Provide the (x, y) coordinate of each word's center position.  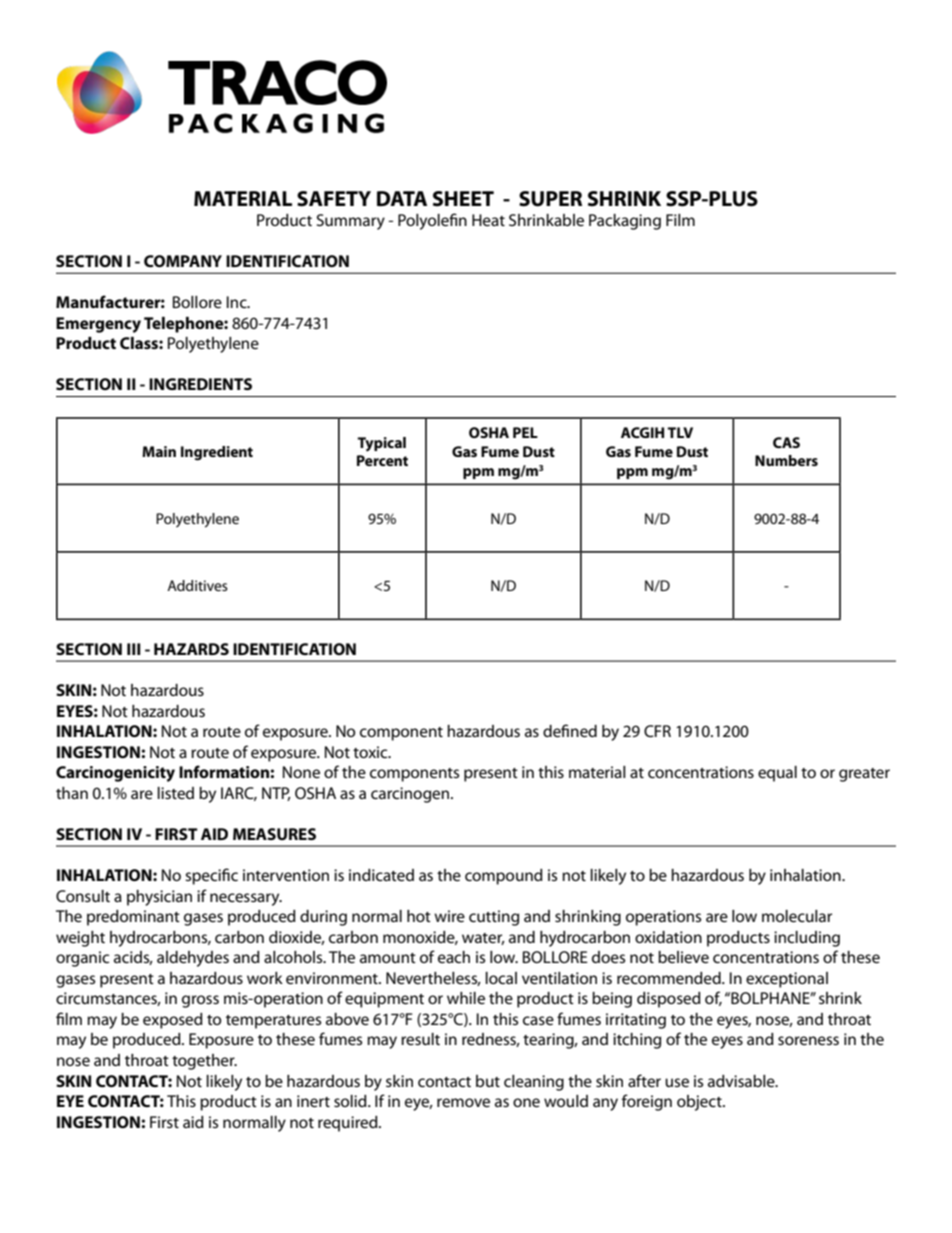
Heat (488, 220)
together (204, 1062)
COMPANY (183, 261)
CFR (657, 731)
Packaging (625, 222)
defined (570, 730)
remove (463, 1102)
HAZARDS (191, 649)
